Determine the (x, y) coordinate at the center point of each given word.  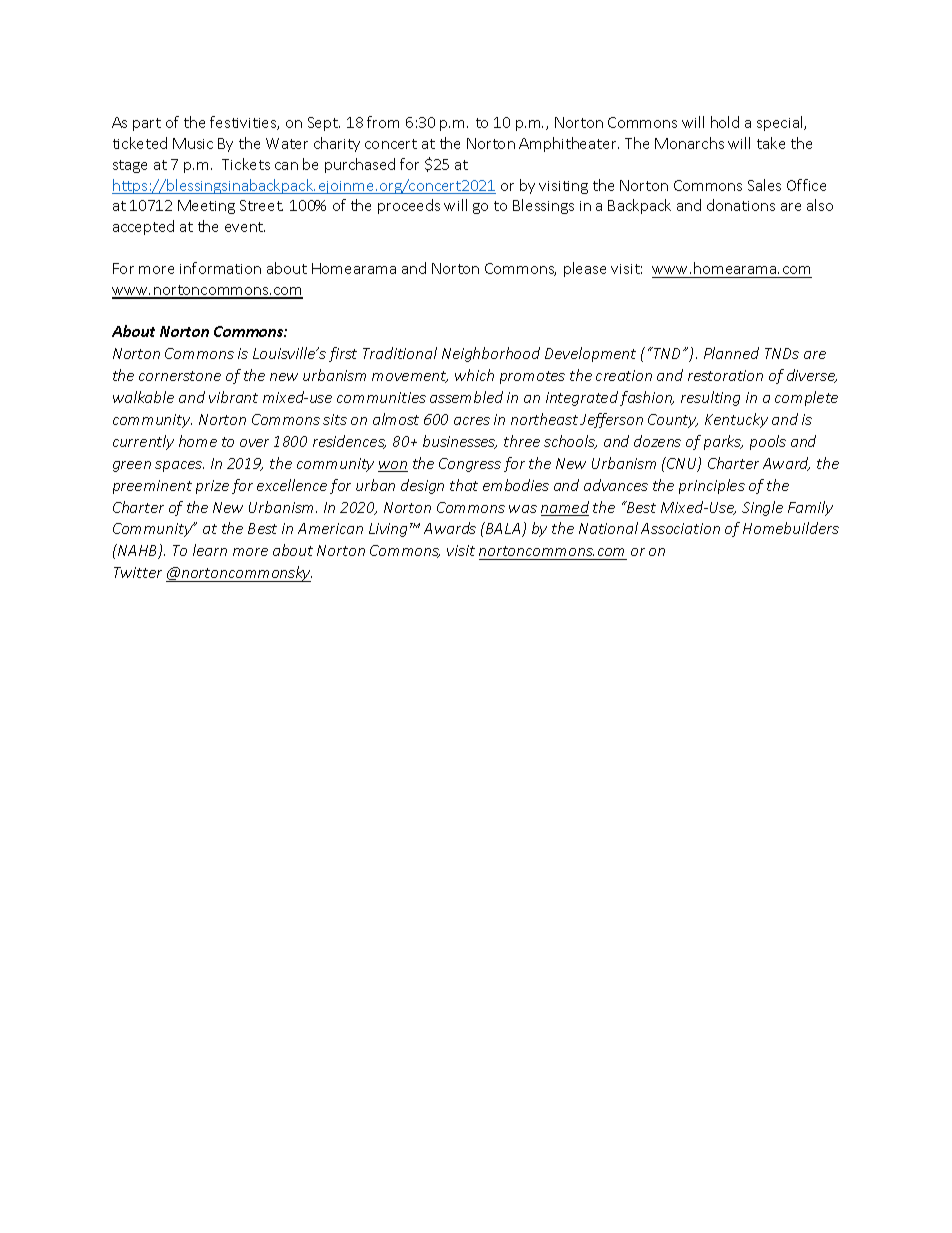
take (771, 143)
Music (193, 143)
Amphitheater (569, 144)
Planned (731, 353)
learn (210, 550)
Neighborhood (491, 354)
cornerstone (180, 376)
